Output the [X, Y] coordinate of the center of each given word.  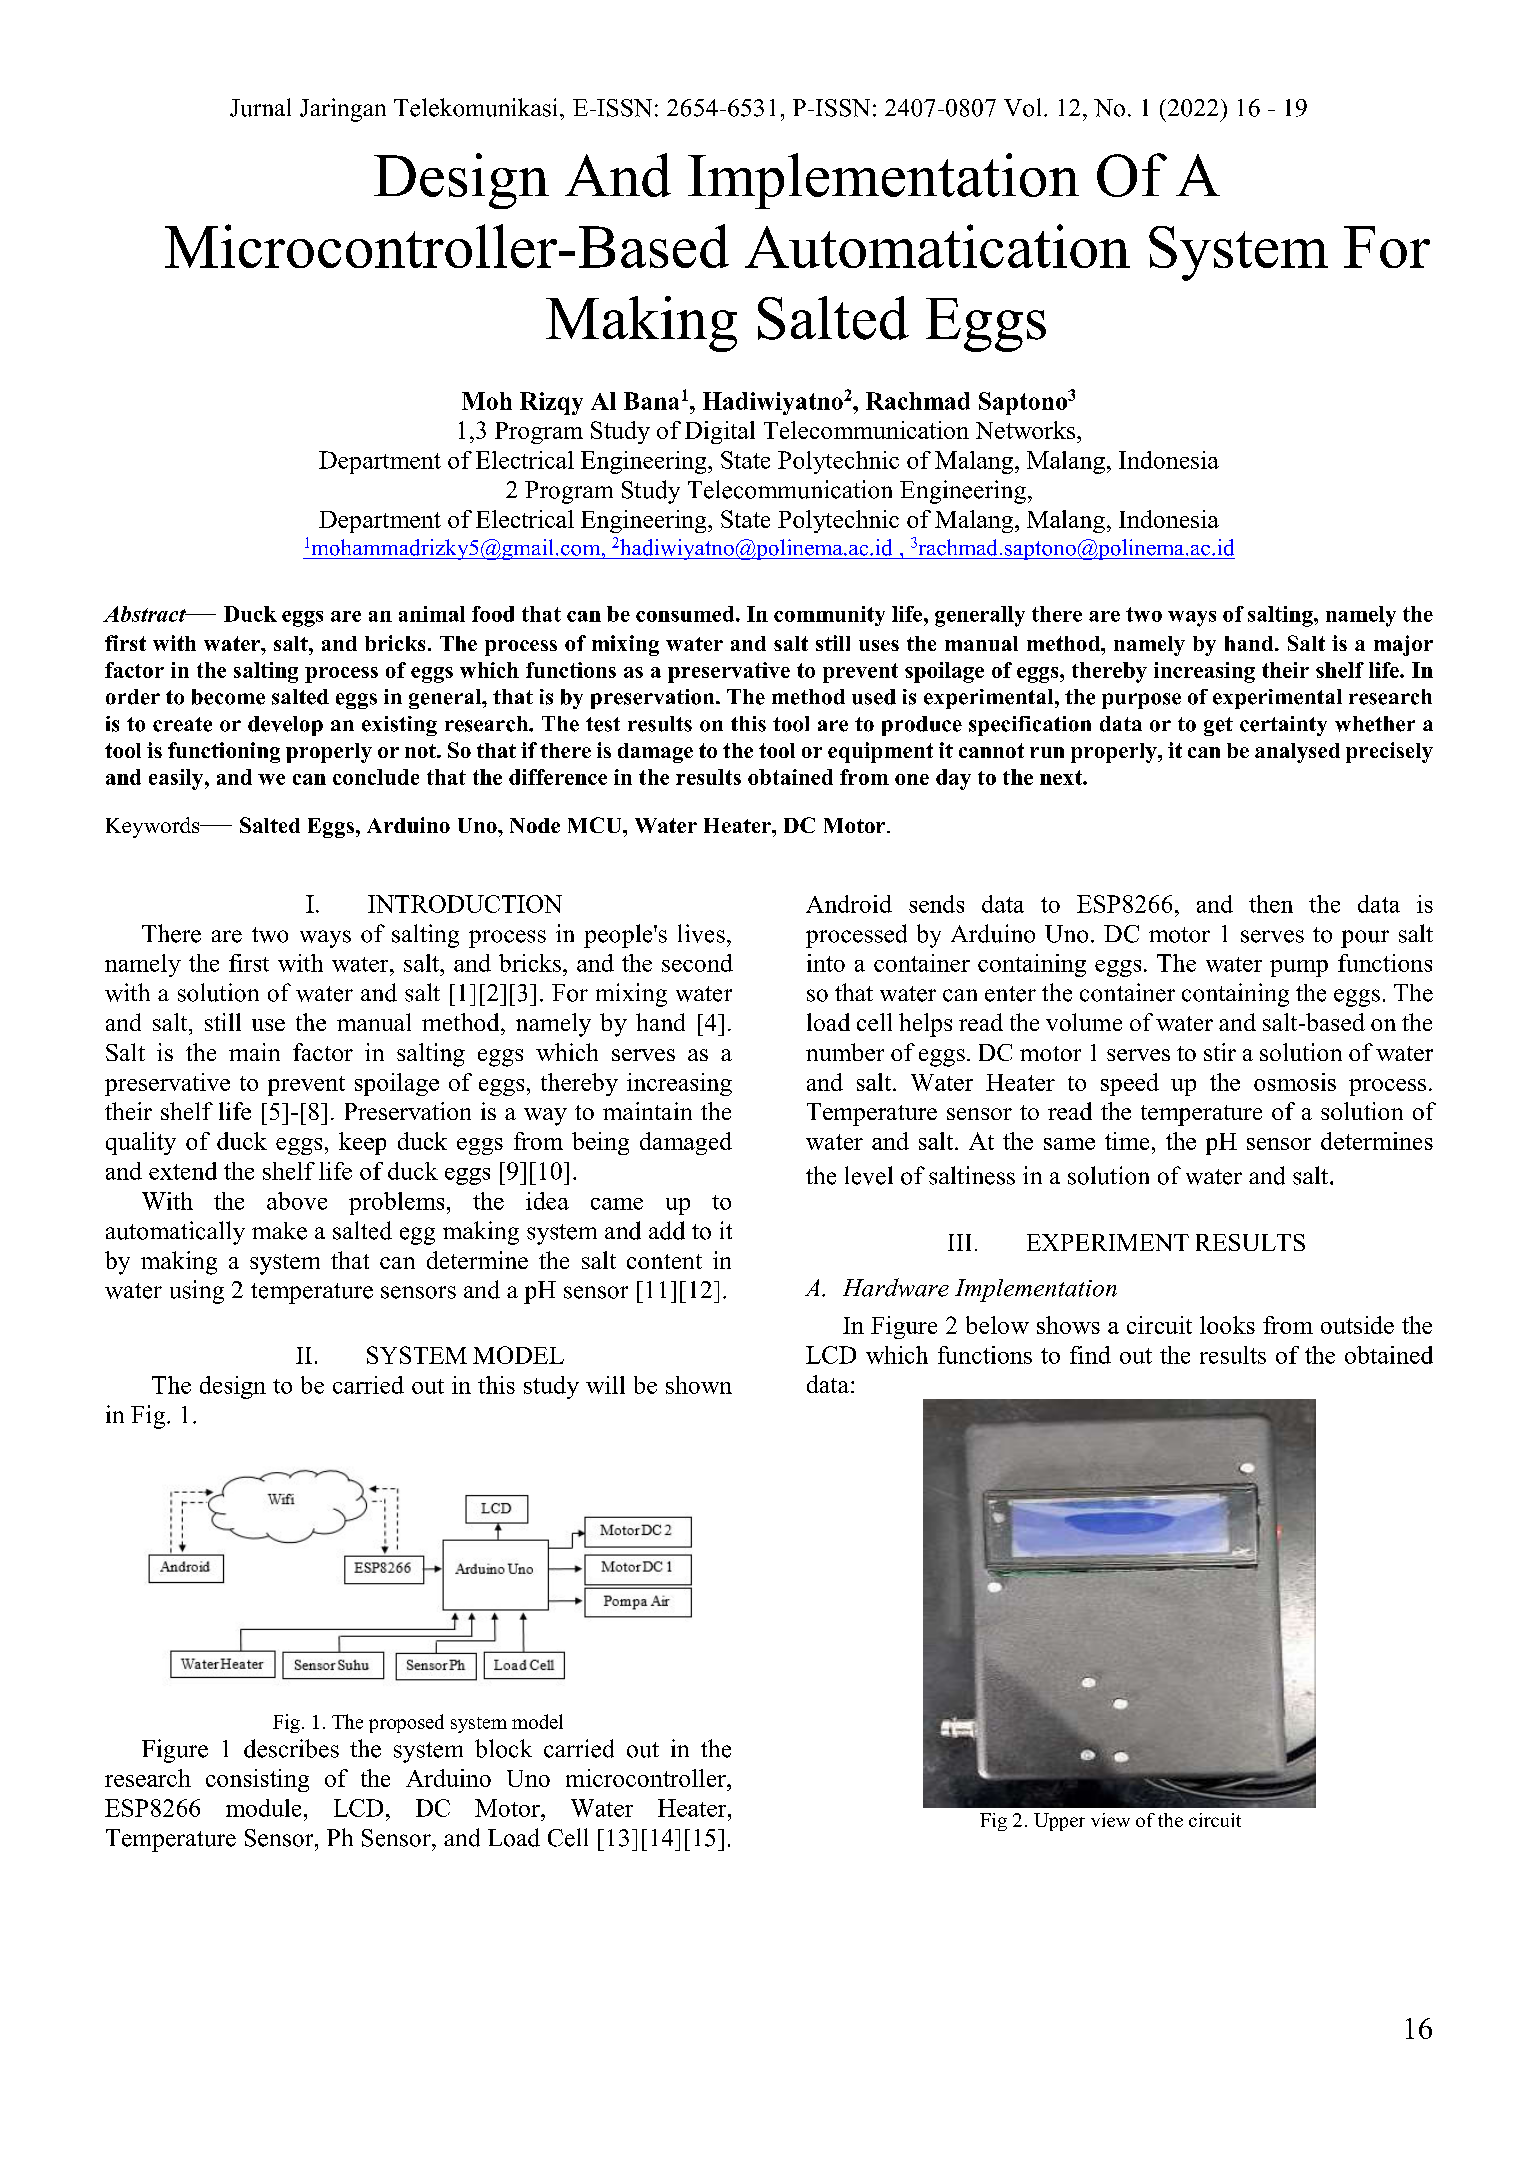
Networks [1027, 430]
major [1403, 645]
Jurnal [260, 107]
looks [1227, 1325]
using [197, 1292]
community [829, 616]
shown [699, 1385]
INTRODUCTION [465, 904]
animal [432, 614]
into [826, 963]
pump [1299, 968]
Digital [720, 432]
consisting [257, 1780]
